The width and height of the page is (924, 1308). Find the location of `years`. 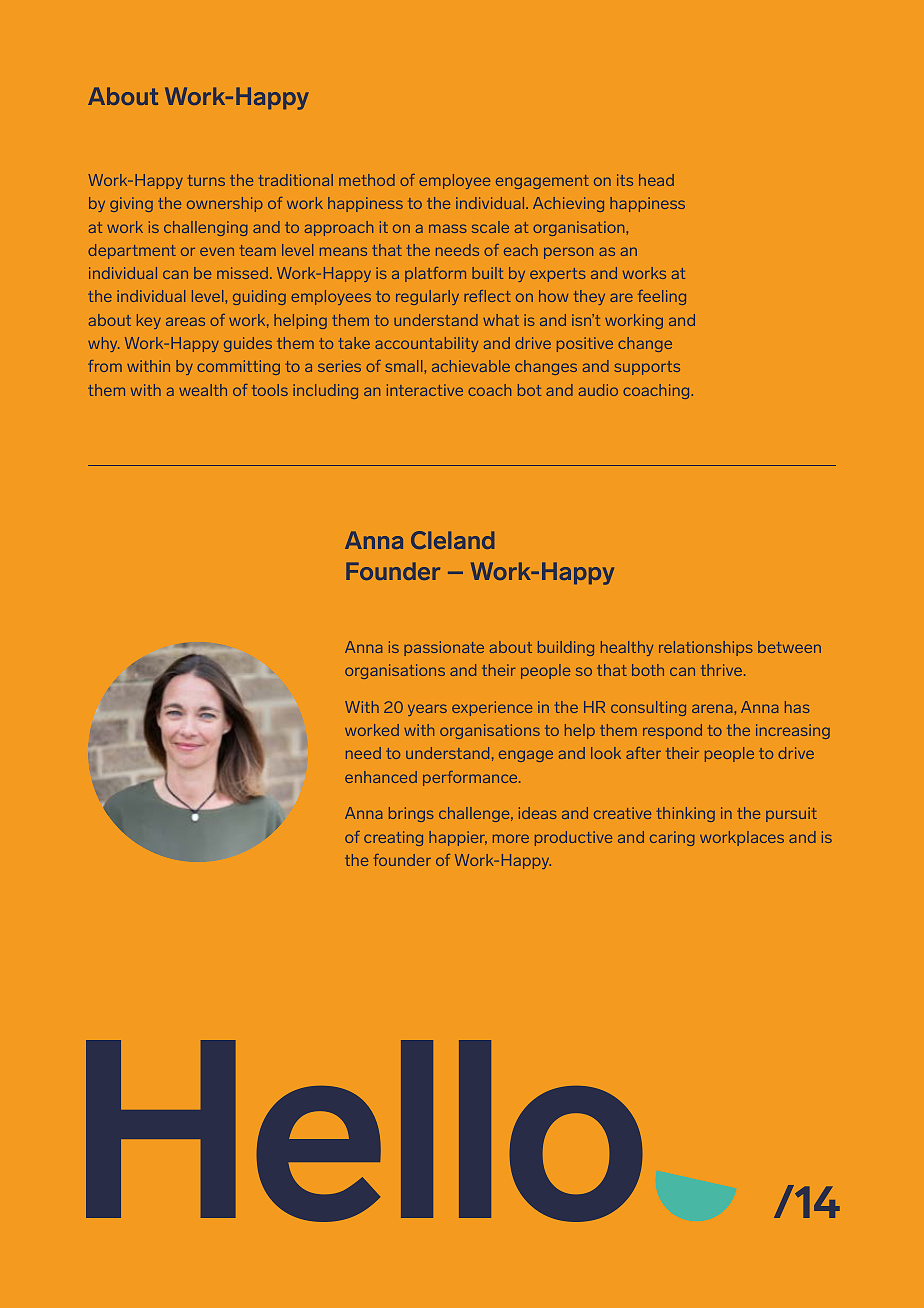

years is located at coordinates (427, 710).
